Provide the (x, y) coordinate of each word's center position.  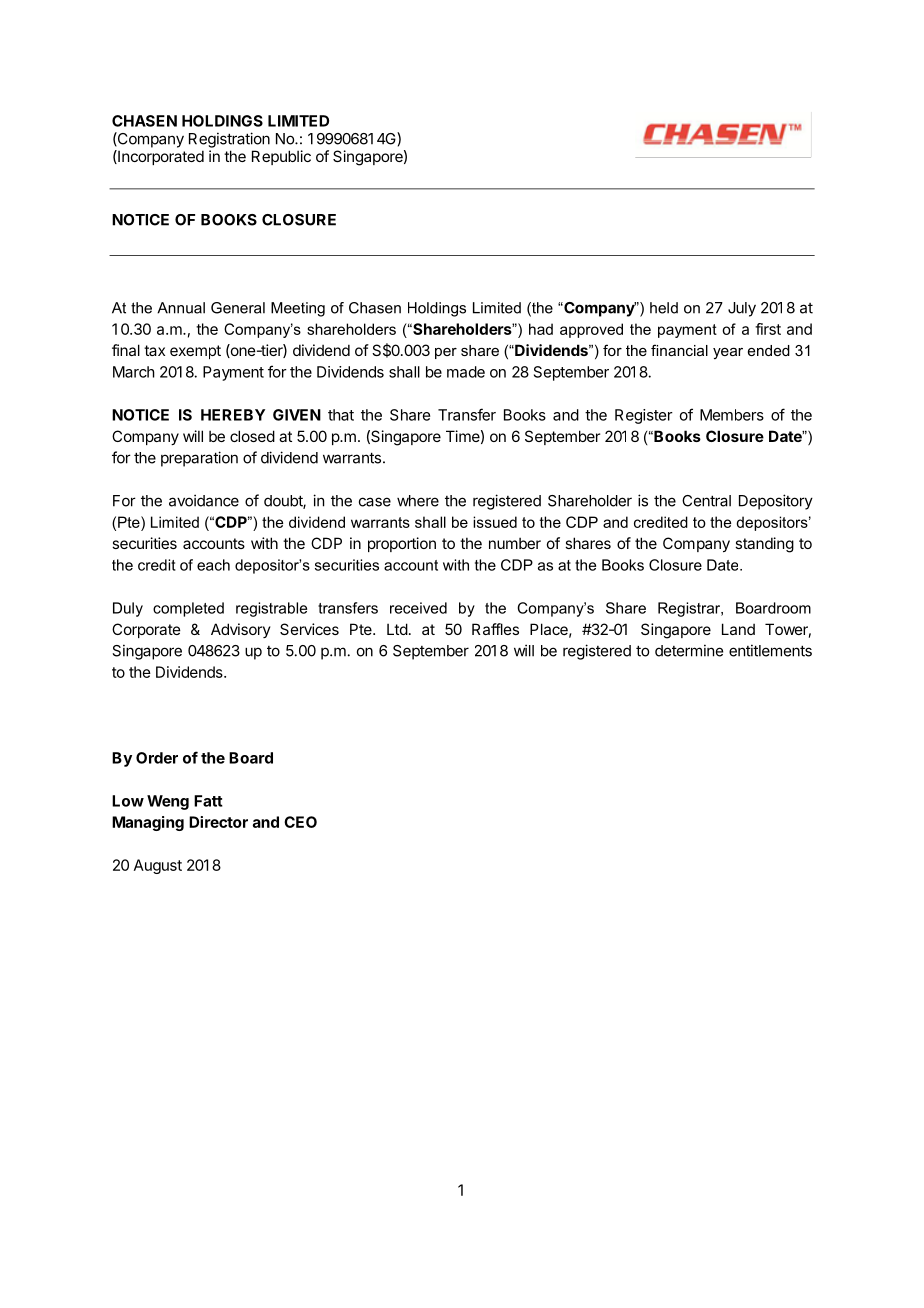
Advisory (241, 630)
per (446, 353)
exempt (195, 352)
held (664, 308)
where (418, 501)
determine (689, 650)
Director (218, 822)
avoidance (204, 500)
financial (679, 350)
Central (706, 501)
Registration (229, 140)
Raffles (495, 629)
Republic (281, 157)
